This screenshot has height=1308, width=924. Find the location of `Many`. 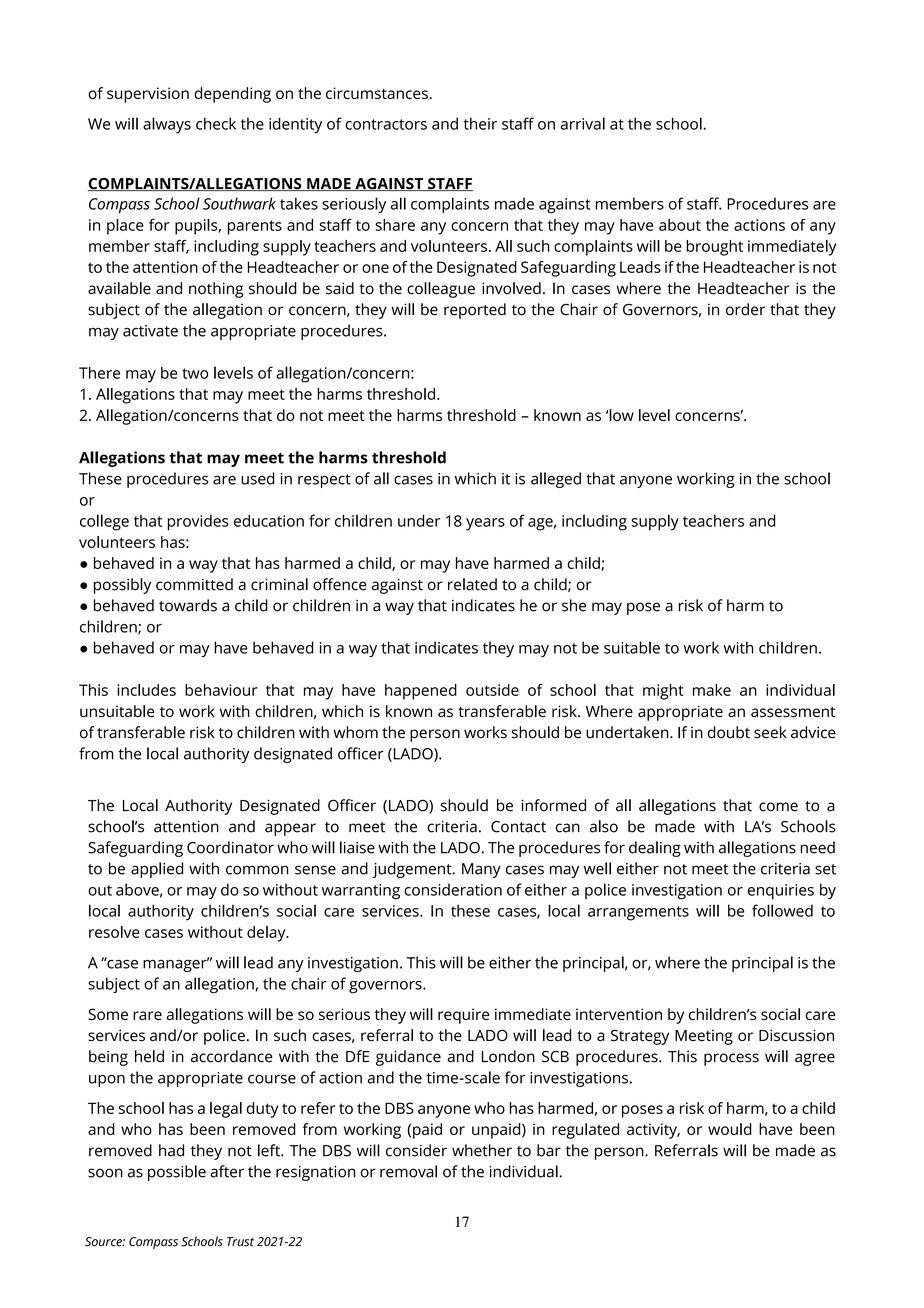

Many is located at coordinates (481, 870).
